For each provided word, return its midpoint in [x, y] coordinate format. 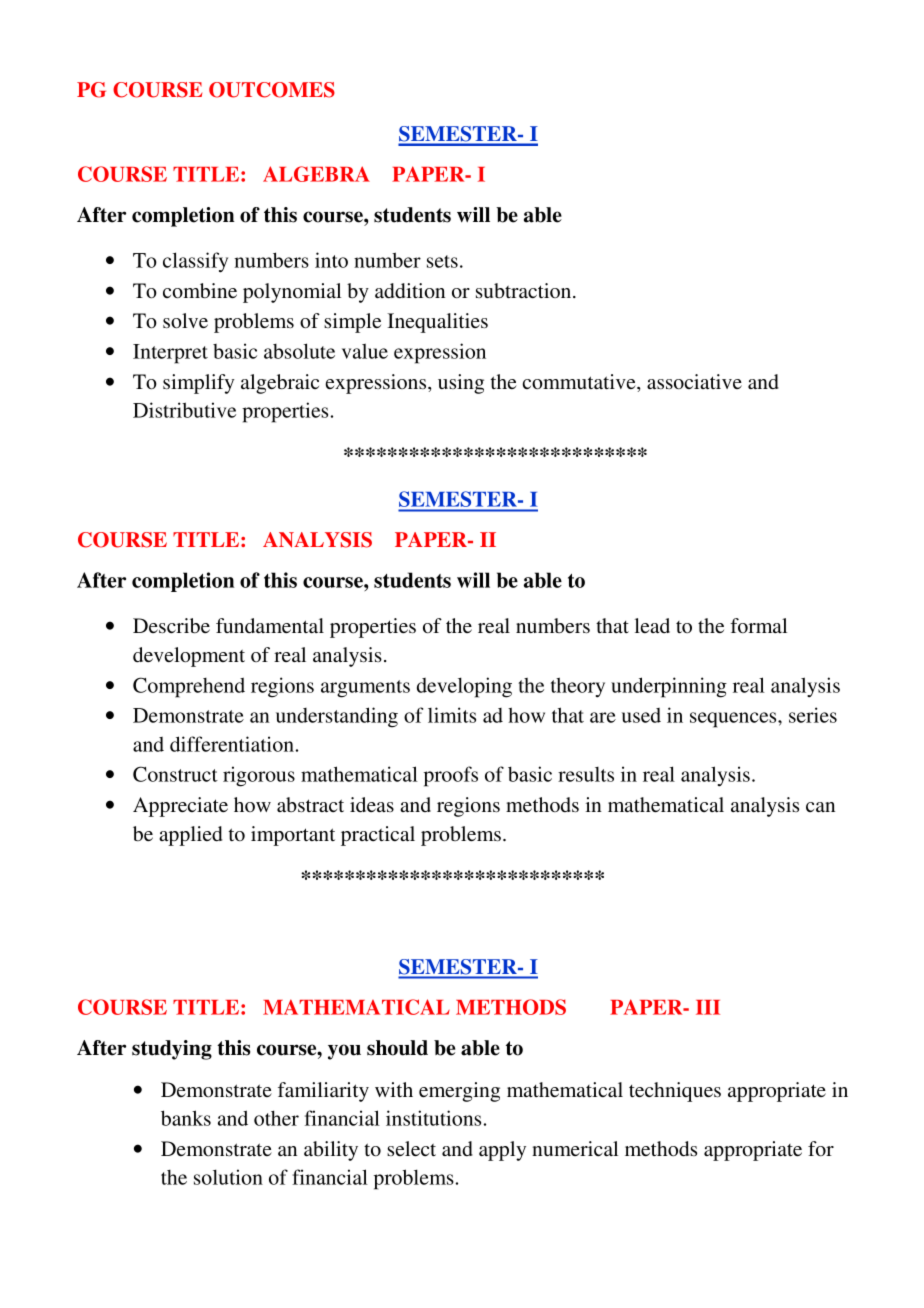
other [276, 1118]
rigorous [259, 776]
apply [502, 1151]
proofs [451, 776]
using [461, 384]
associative [694, 382]
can [820, 807]
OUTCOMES [272, 90]
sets [442, 261]
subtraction [525, 290]
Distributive [184, 410]
